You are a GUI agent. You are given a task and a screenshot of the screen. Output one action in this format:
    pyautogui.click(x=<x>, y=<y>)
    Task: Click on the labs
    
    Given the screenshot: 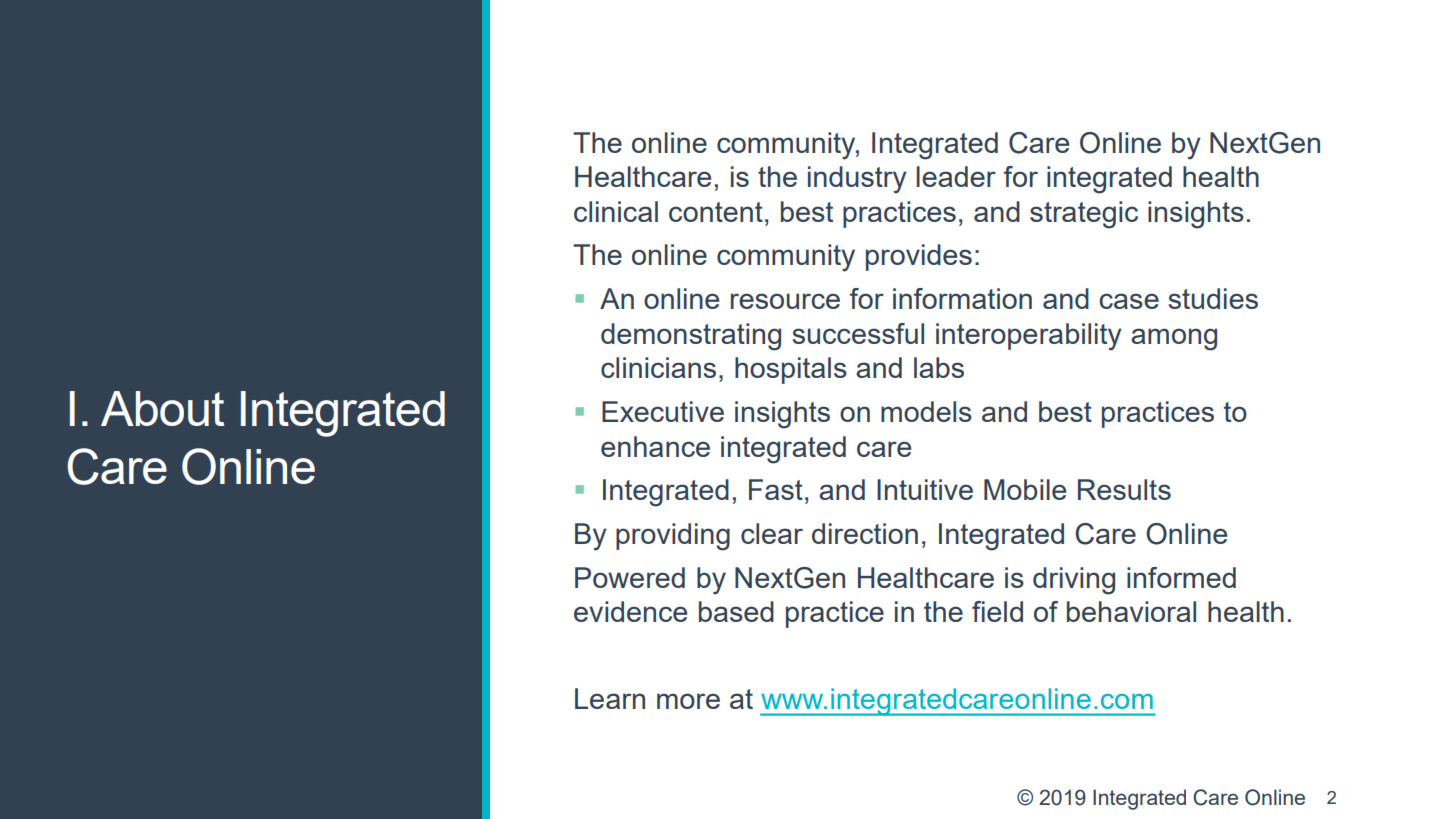 What is the action you would take?
    pyautogui.click(x=939, y=367)
